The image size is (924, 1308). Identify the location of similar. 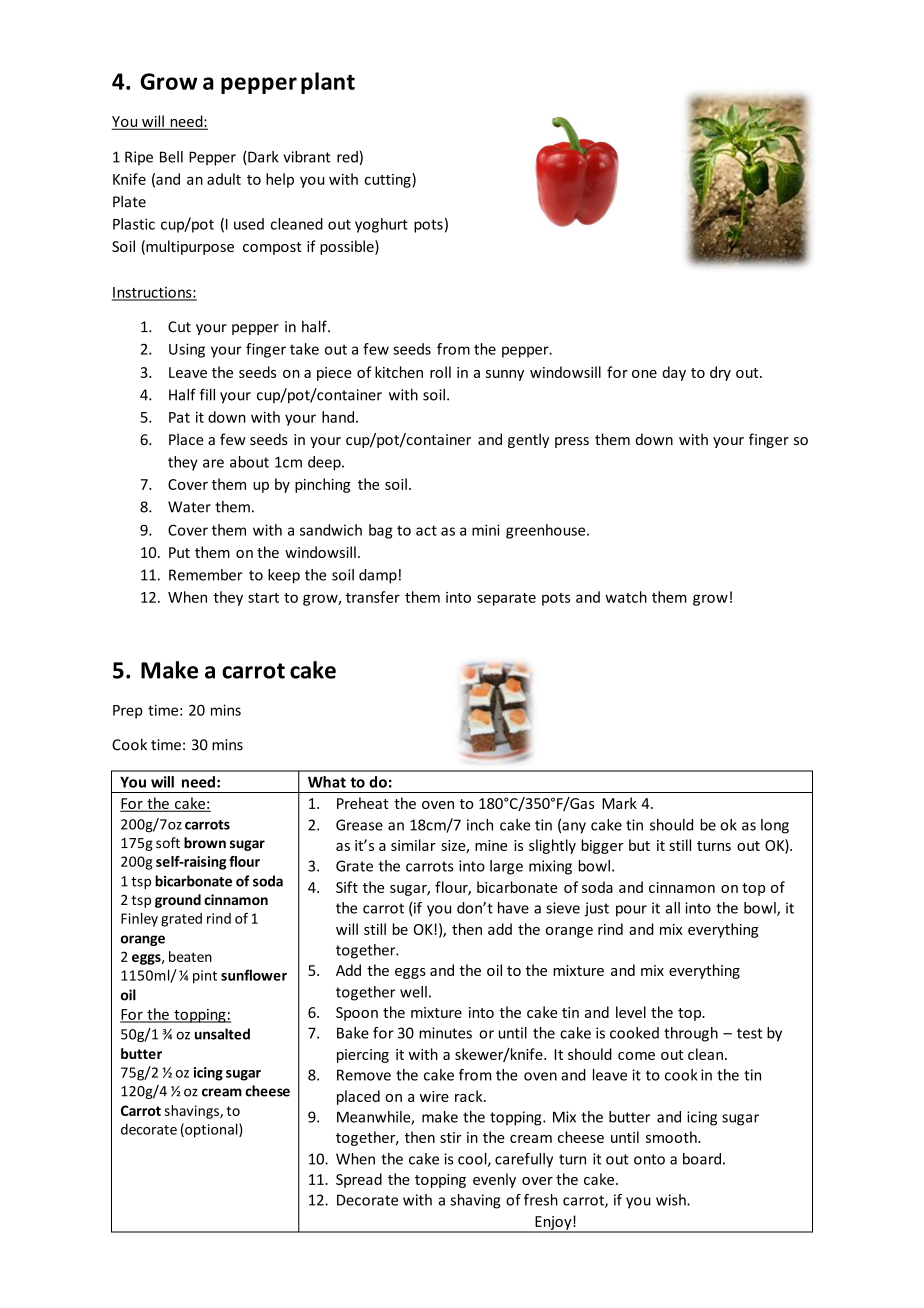
(413, 845).
